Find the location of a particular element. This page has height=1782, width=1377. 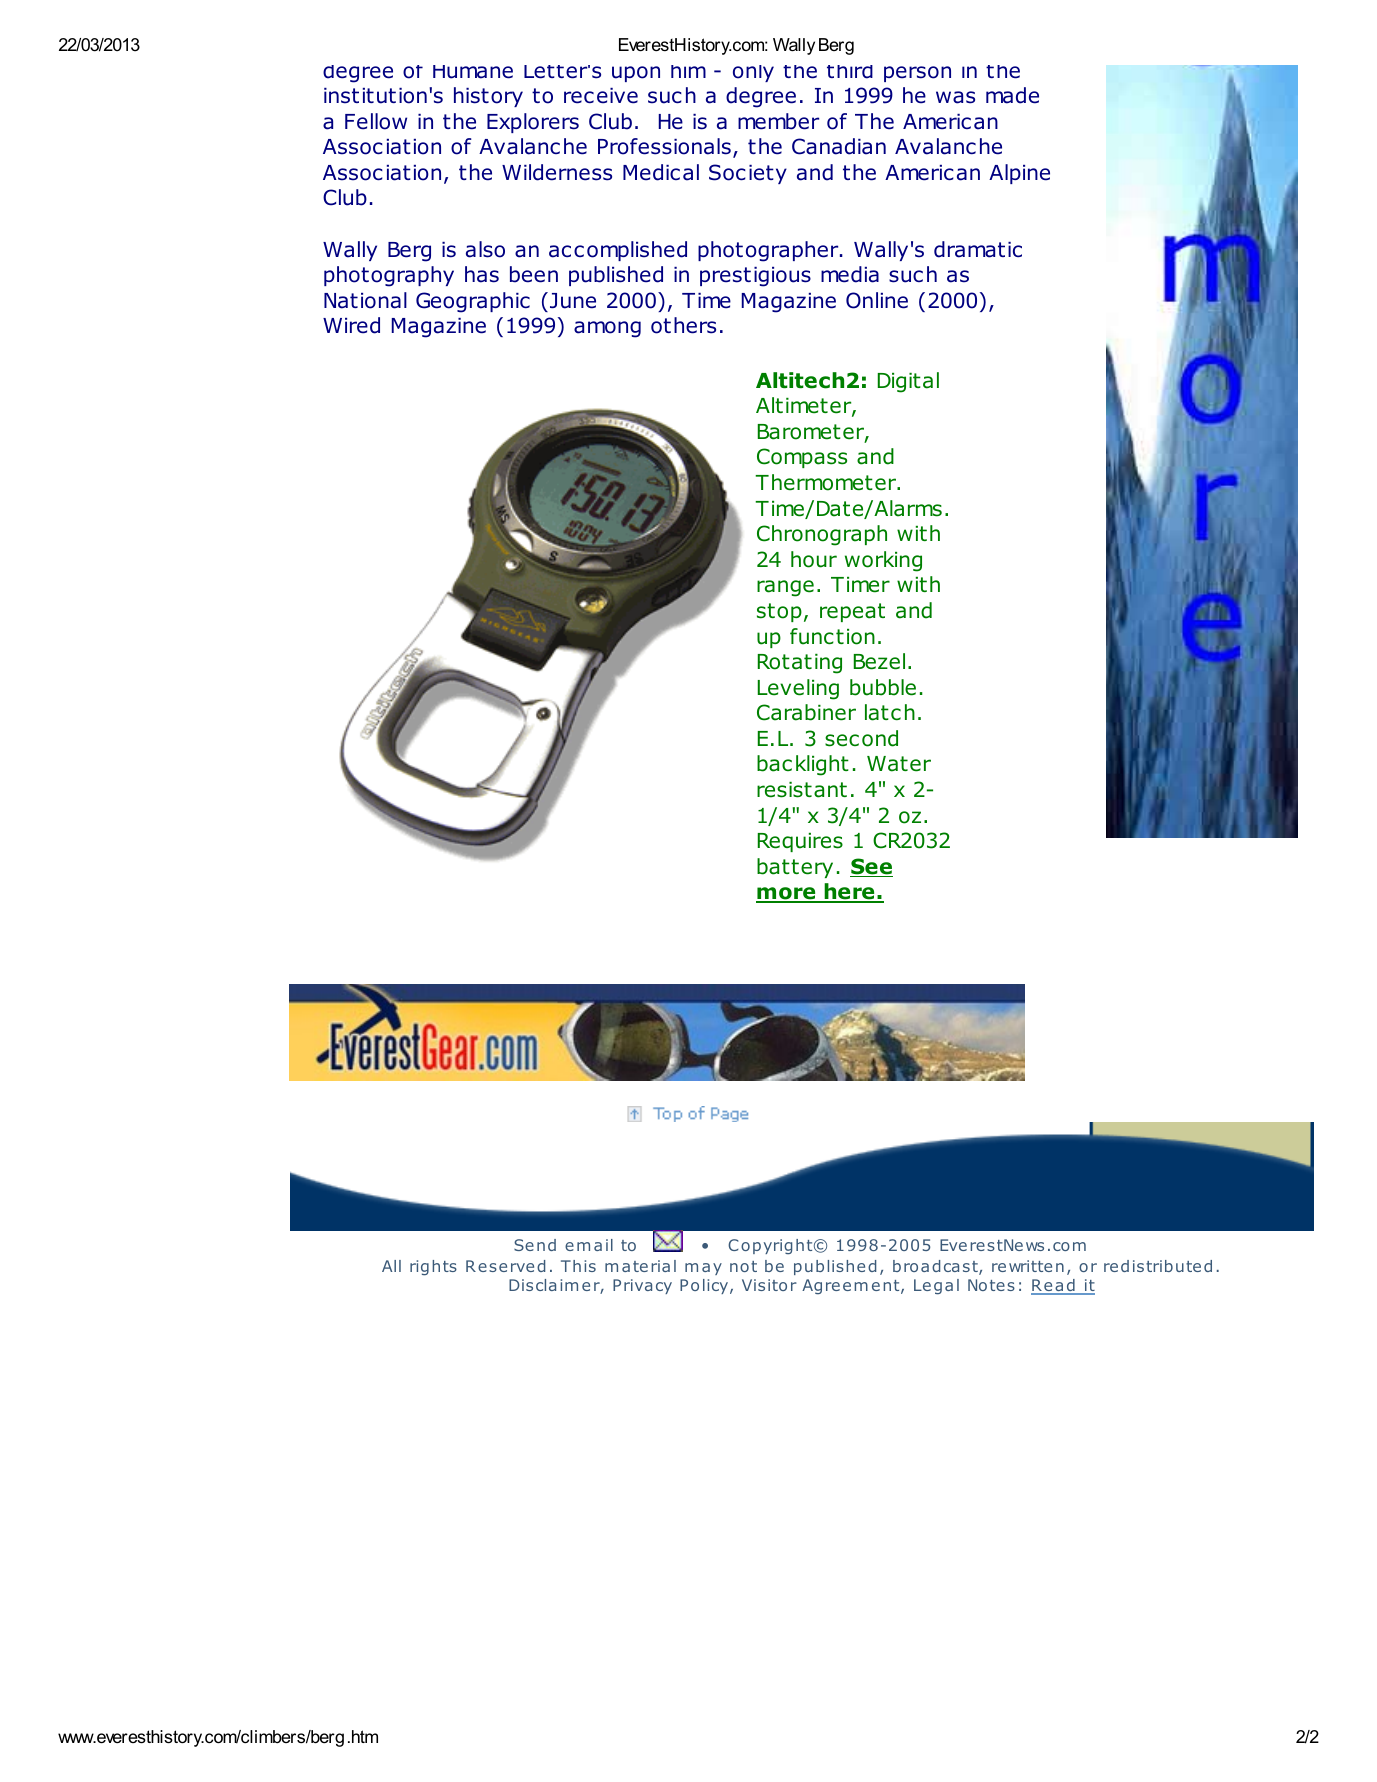

rights is located at coordinates (433, 1268).
